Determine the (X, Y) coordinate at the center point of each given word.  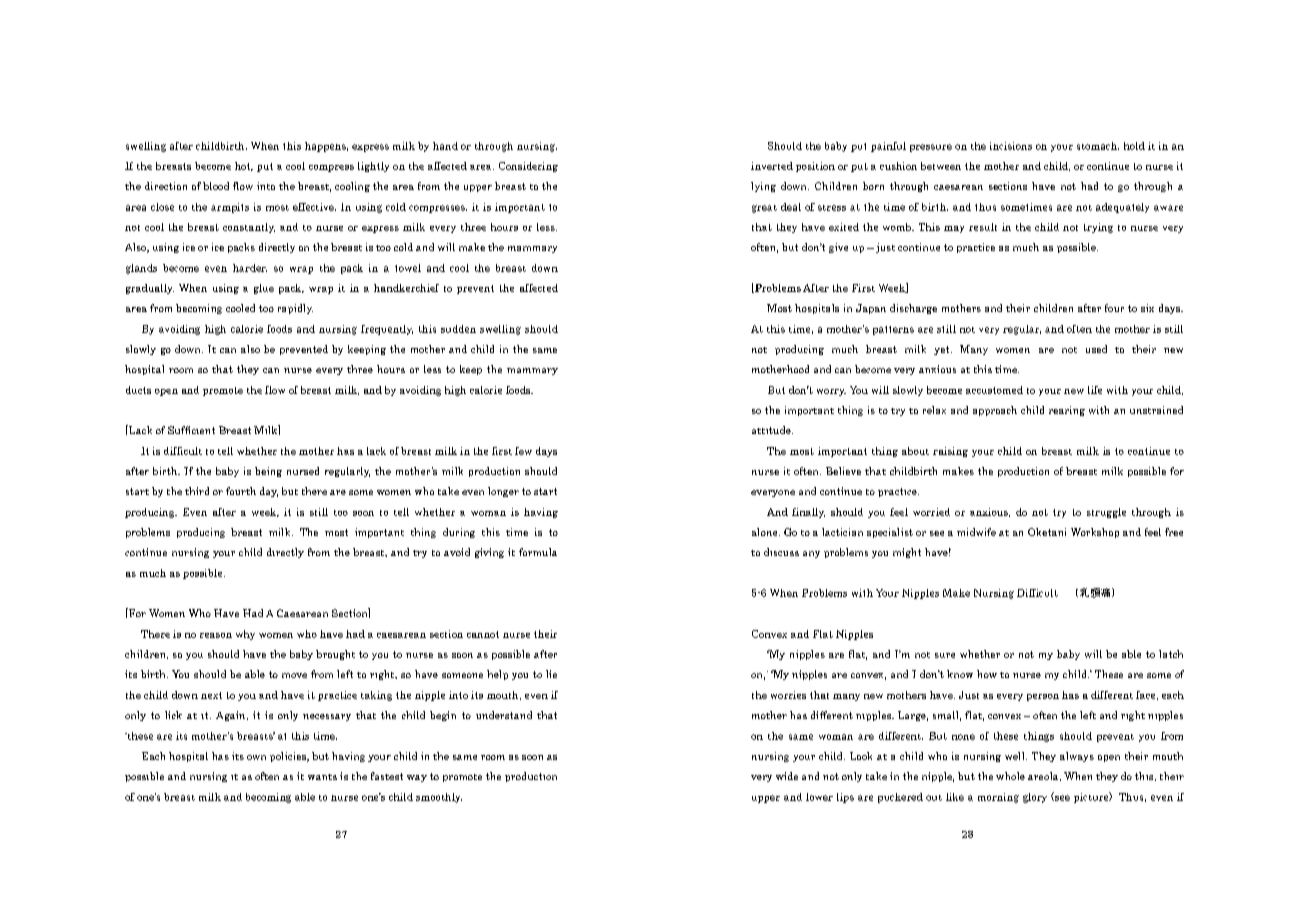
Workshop (1095, 533)
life (1095, 390)
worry (831, 392)
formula (538, 552)
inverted (772, 166)
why (245, 635)
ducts (138, 390)
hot (244, 166)
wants (322, 777)
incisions (1011, 146)
